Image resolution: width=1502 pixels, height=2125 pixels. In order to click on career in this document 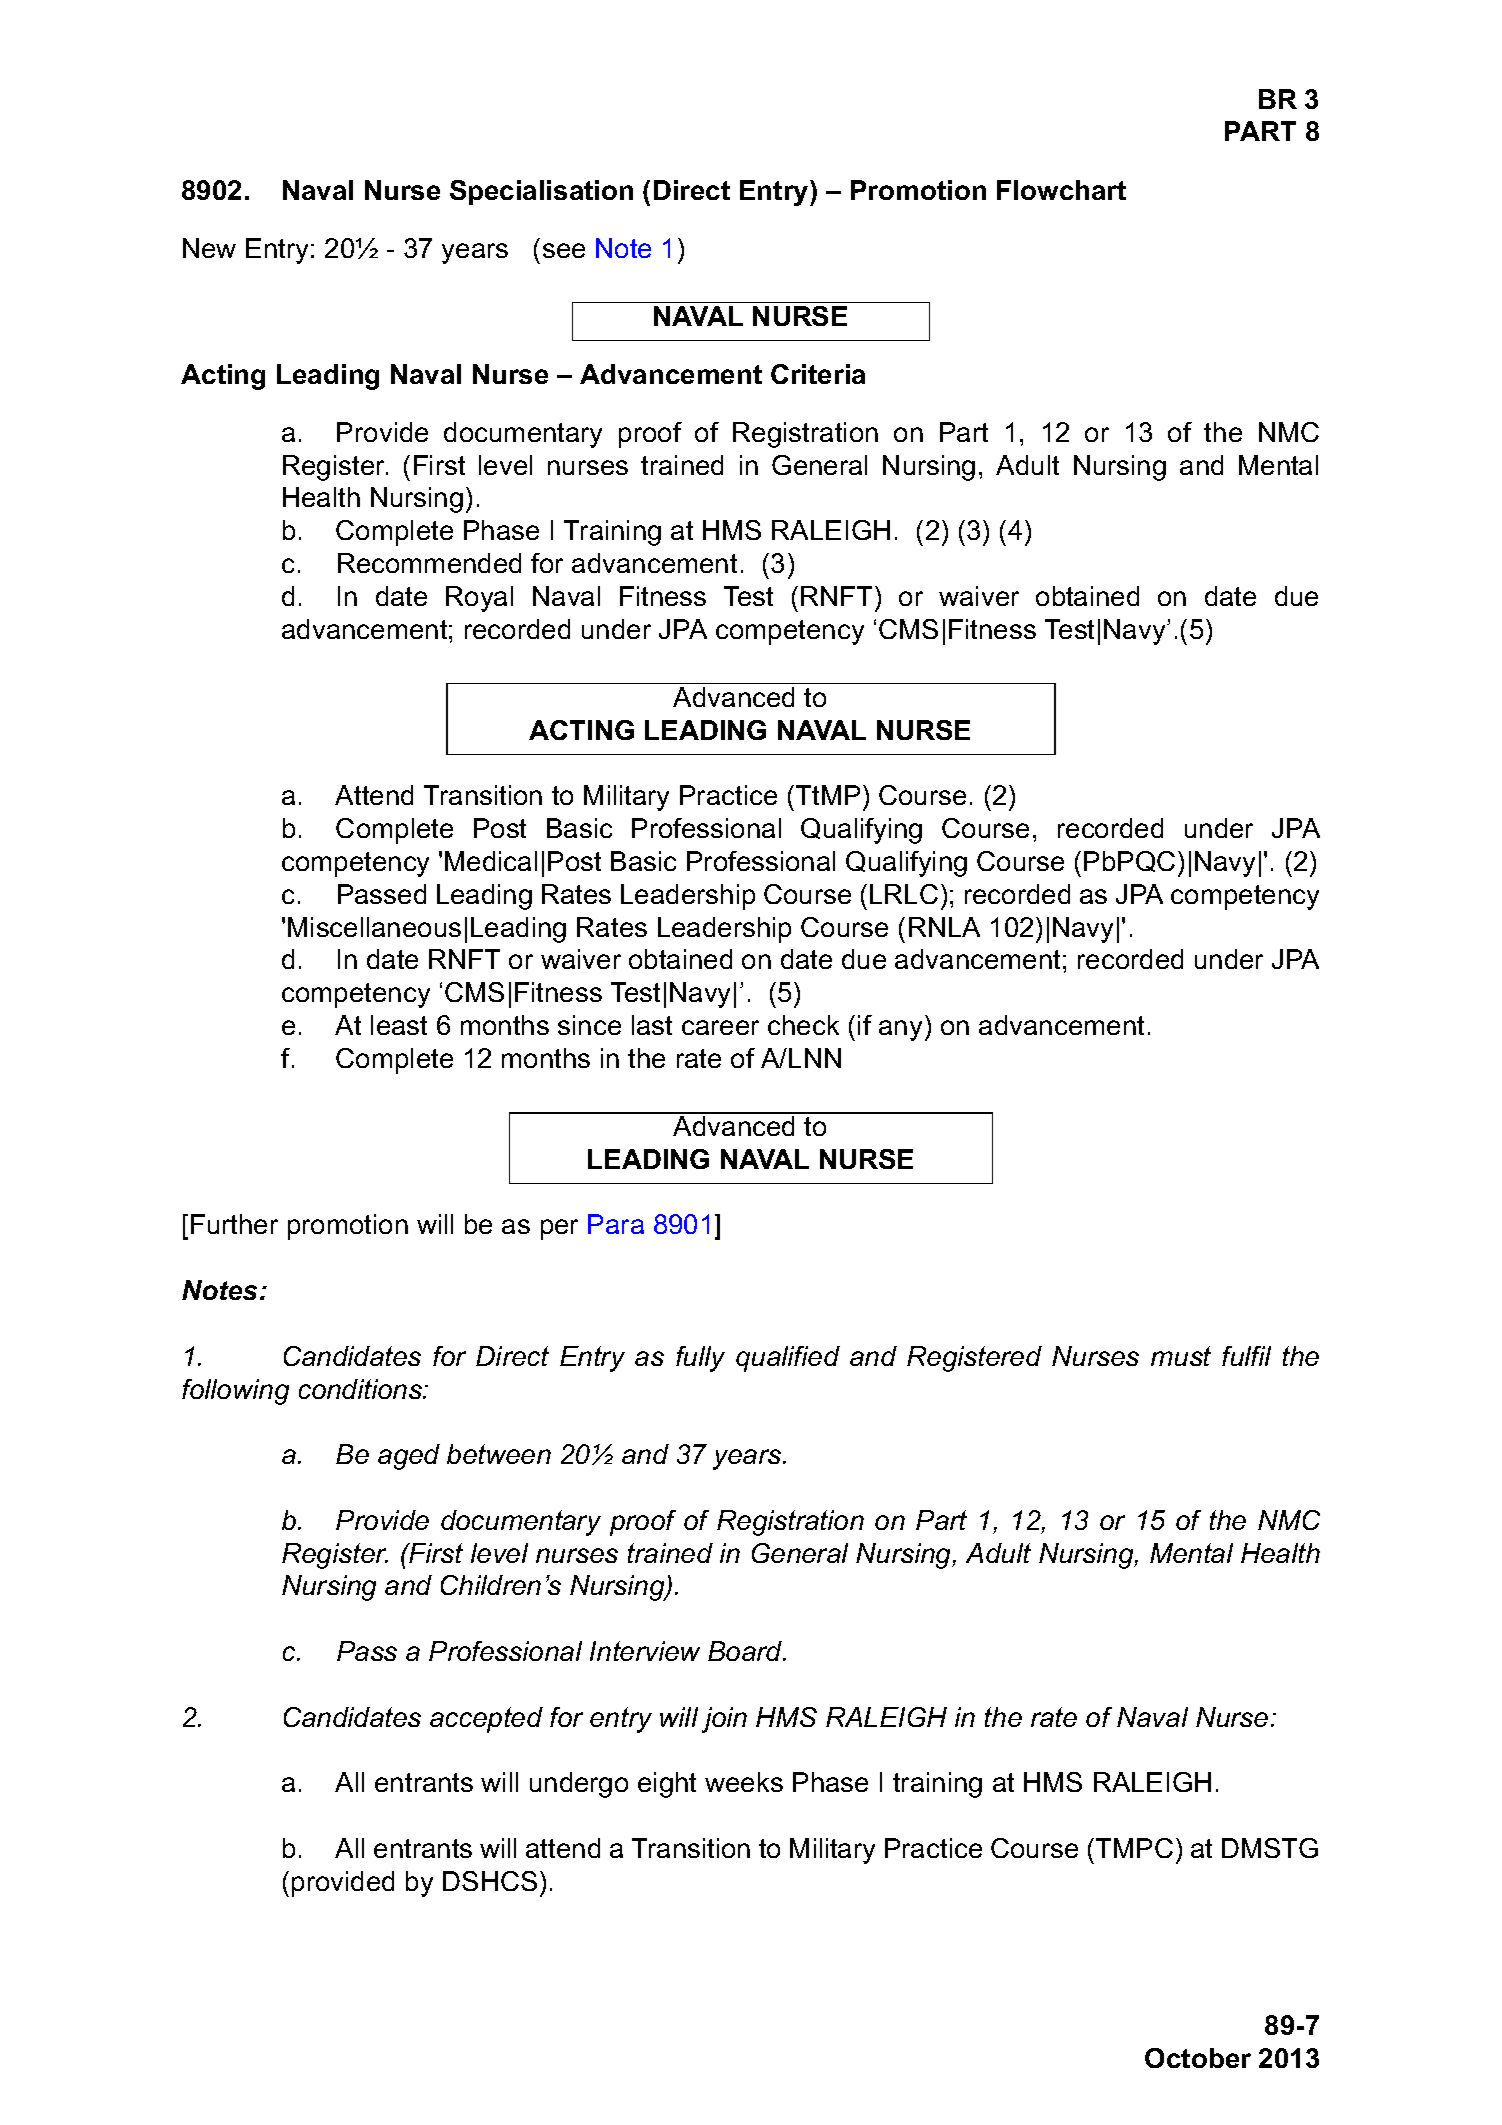, I will do `click(720, 1027)`.
